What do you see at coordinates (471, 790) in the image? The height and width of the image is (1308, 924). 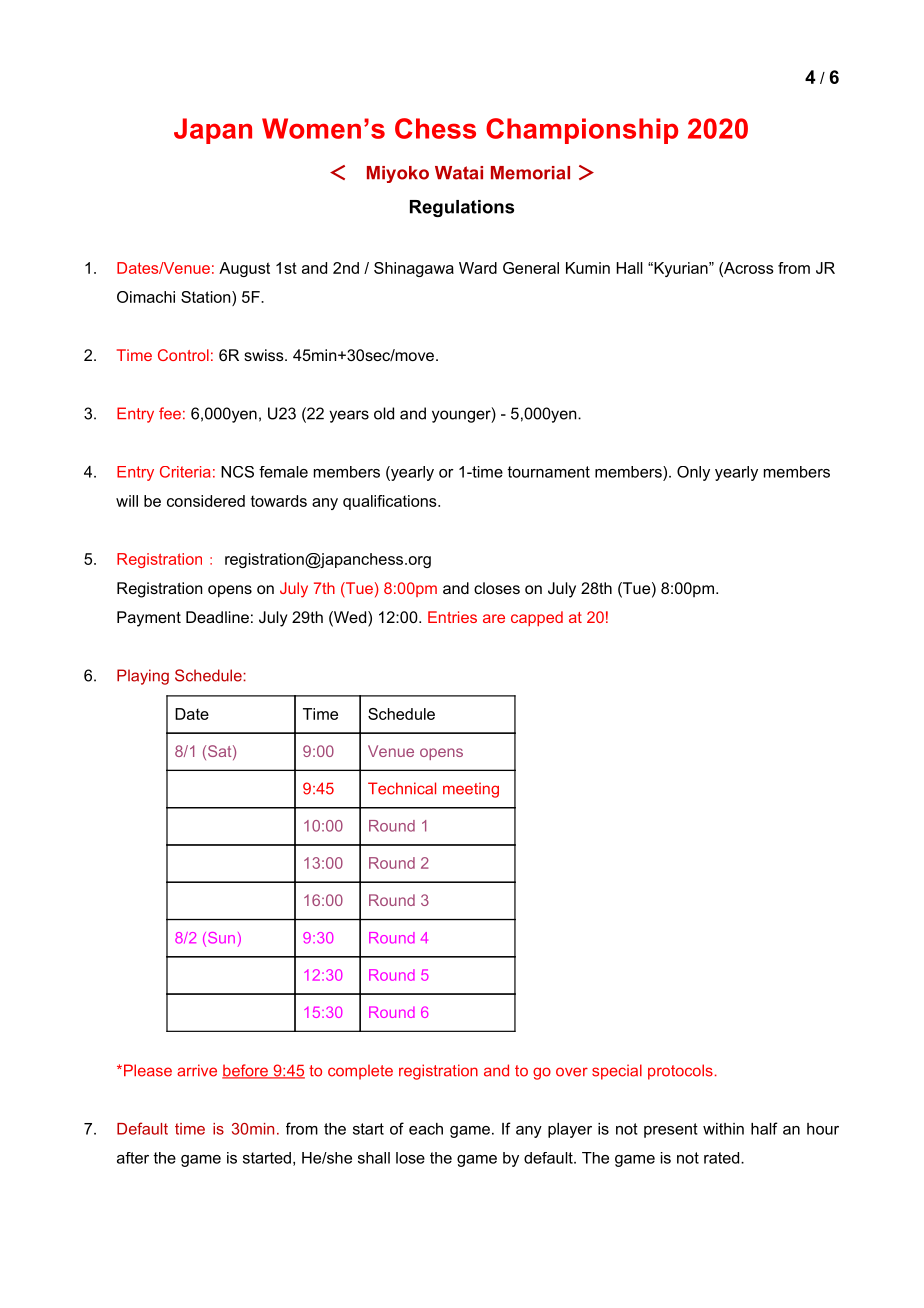 I see `meeting` at bounding box center [471, 790].
